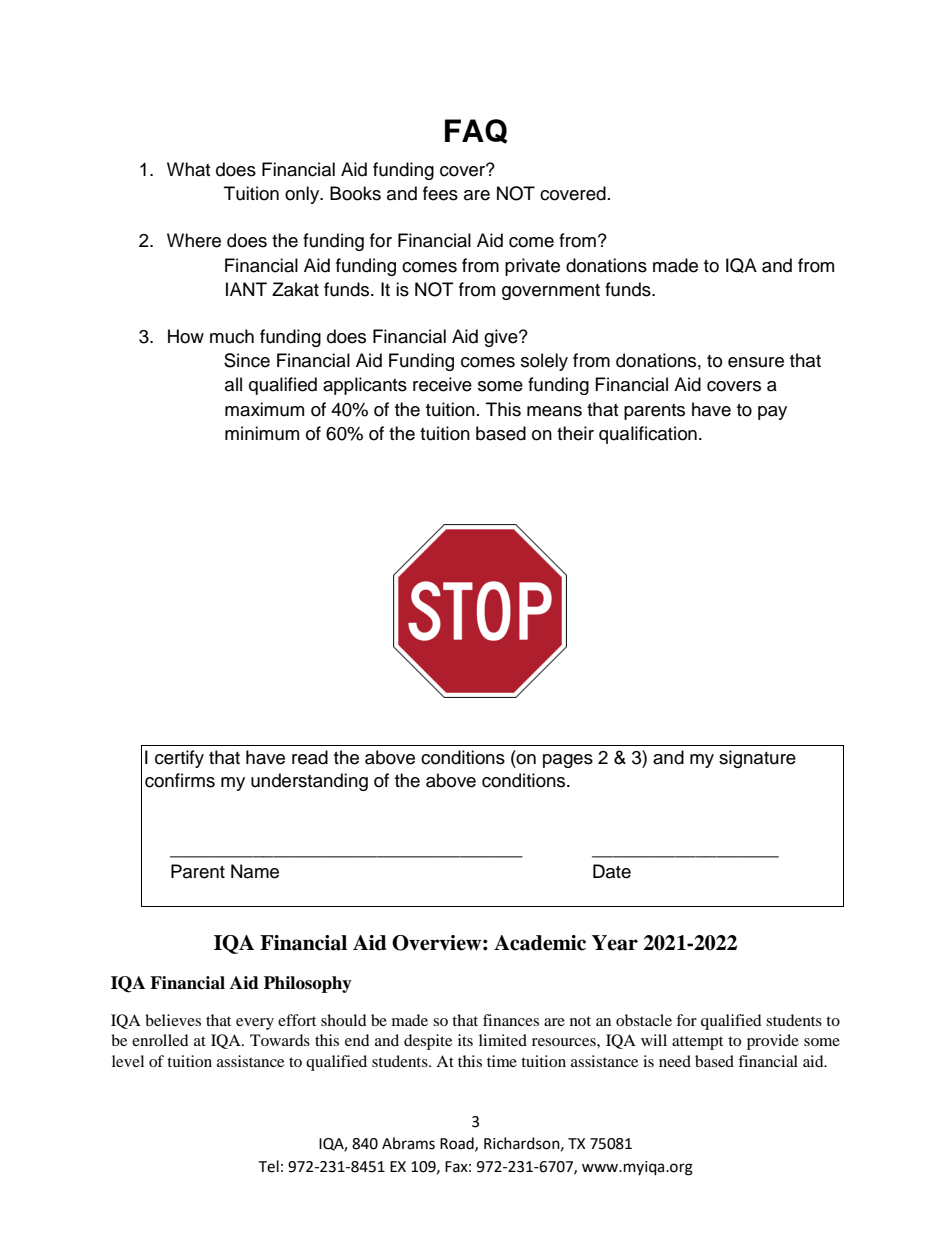 The image size is (952, 1233). I want to click on Abrams, so click(408, 1143).
